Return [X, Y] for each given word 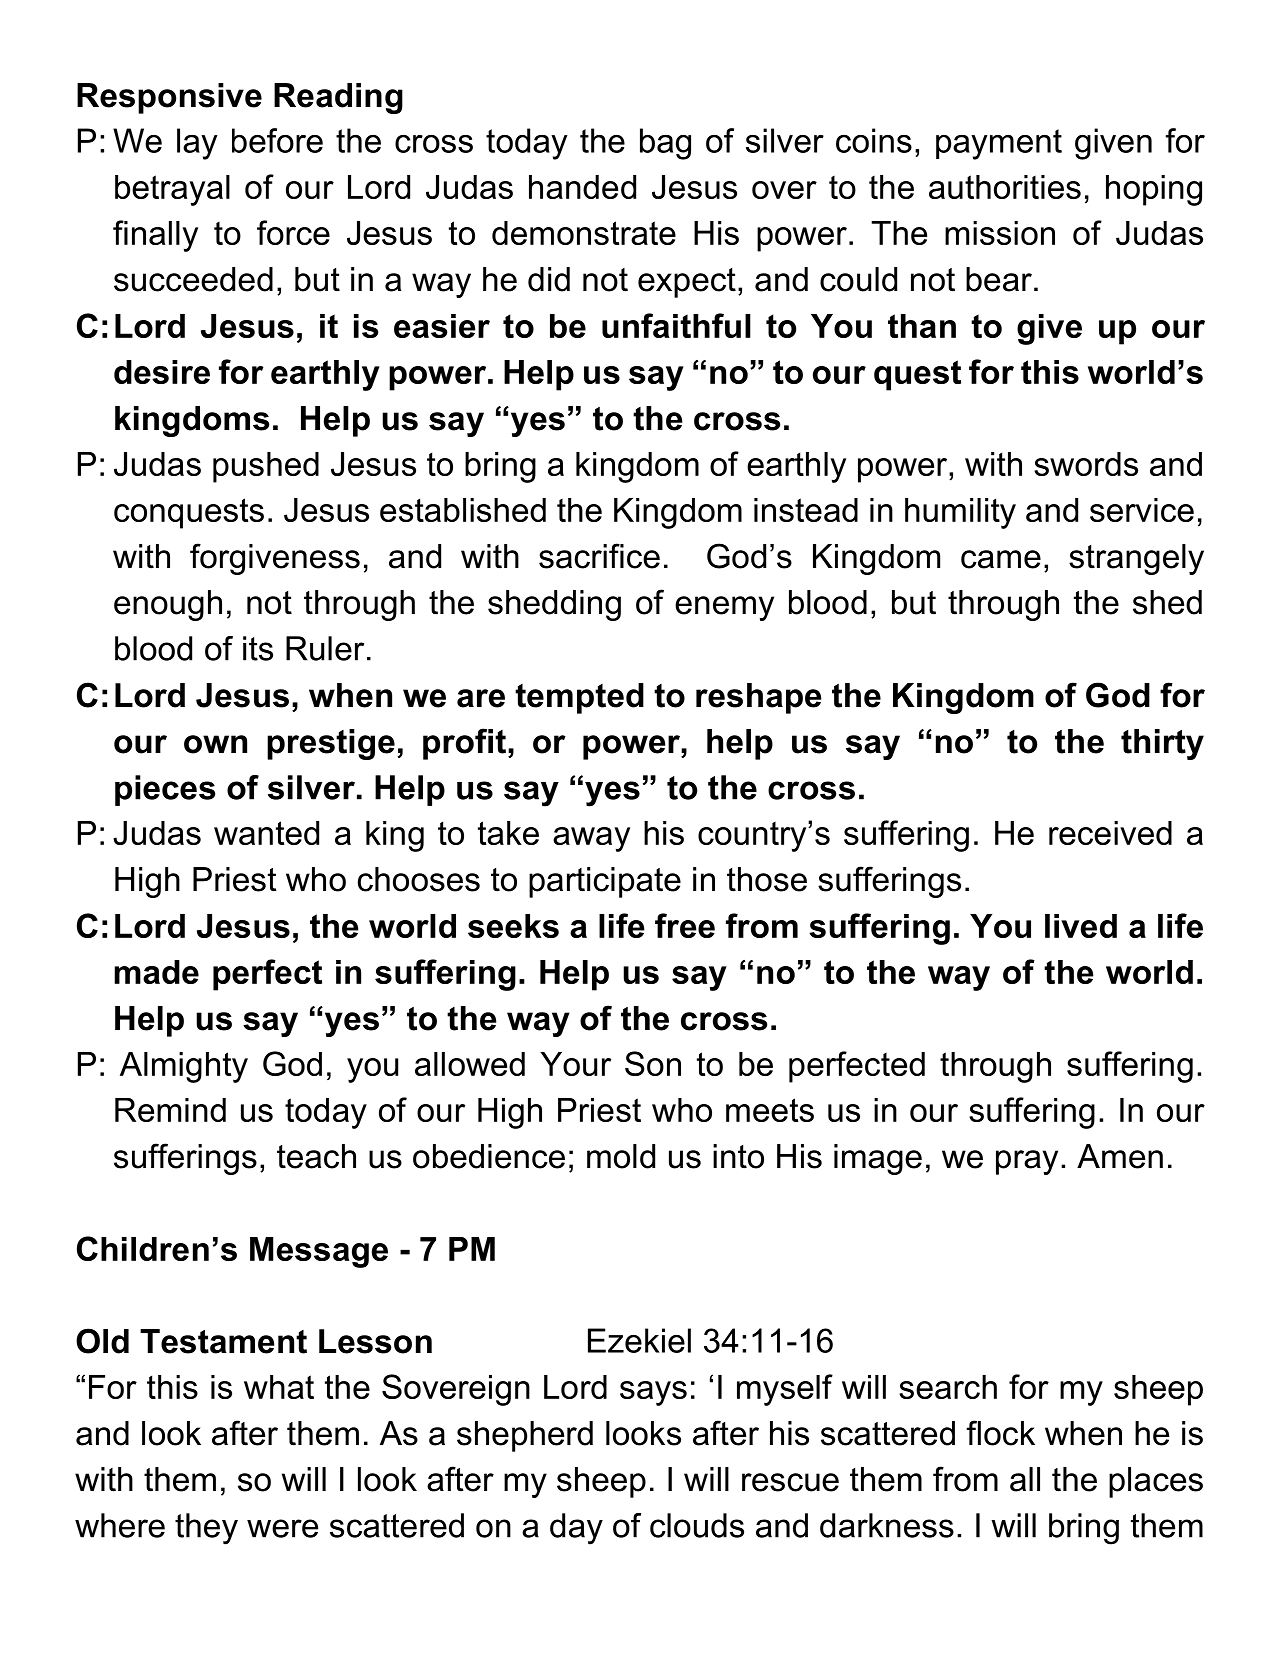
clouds [697, 1525]
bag [665, 144]
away [591, 839]
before [277, 140]
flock [1001, 1433]
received [1110, 833]
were [282, 1528]
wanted [266, 833]
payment [999, 144]
